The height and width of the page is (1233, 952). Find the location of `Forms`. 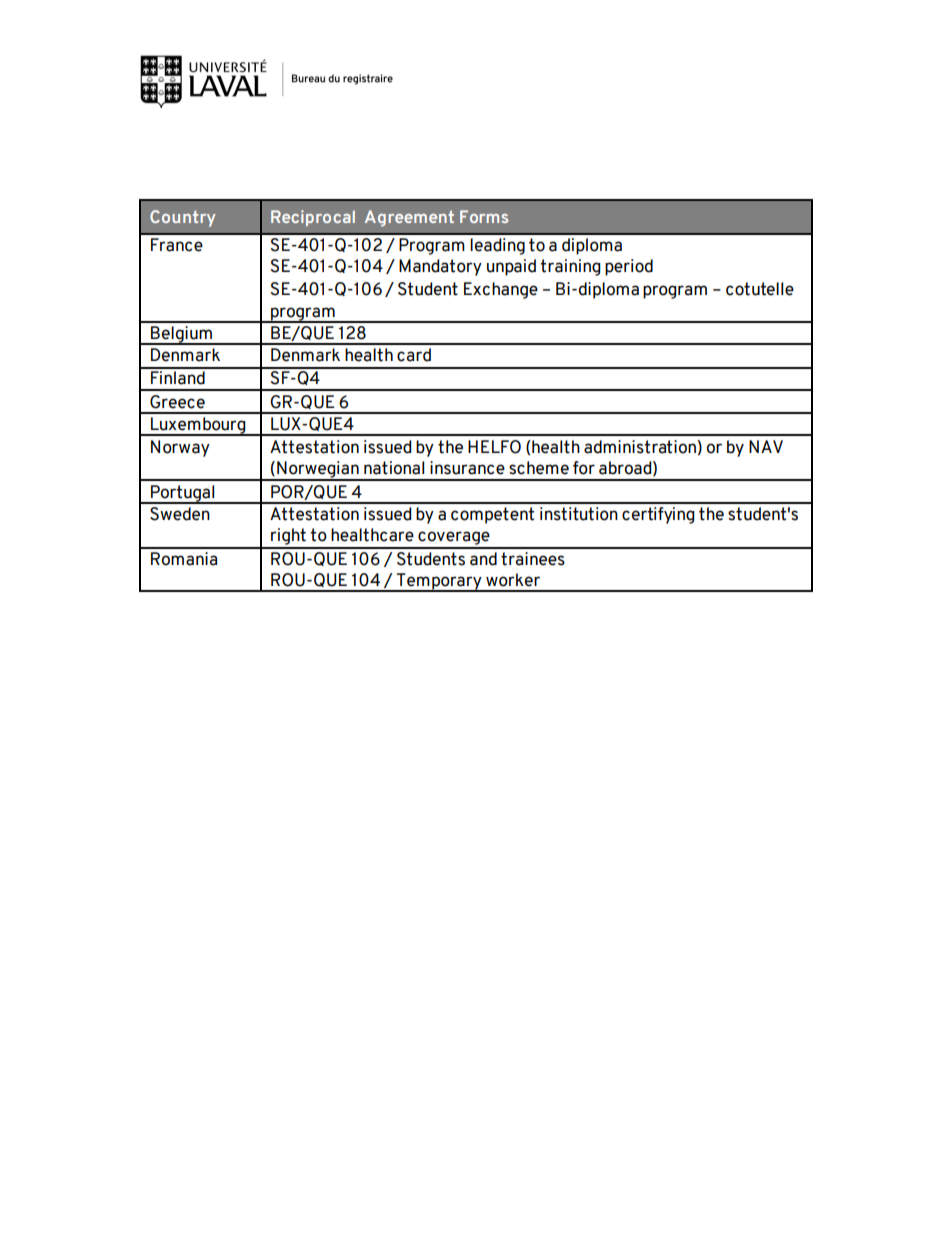

Forms is located at coordinates (484, 216).
